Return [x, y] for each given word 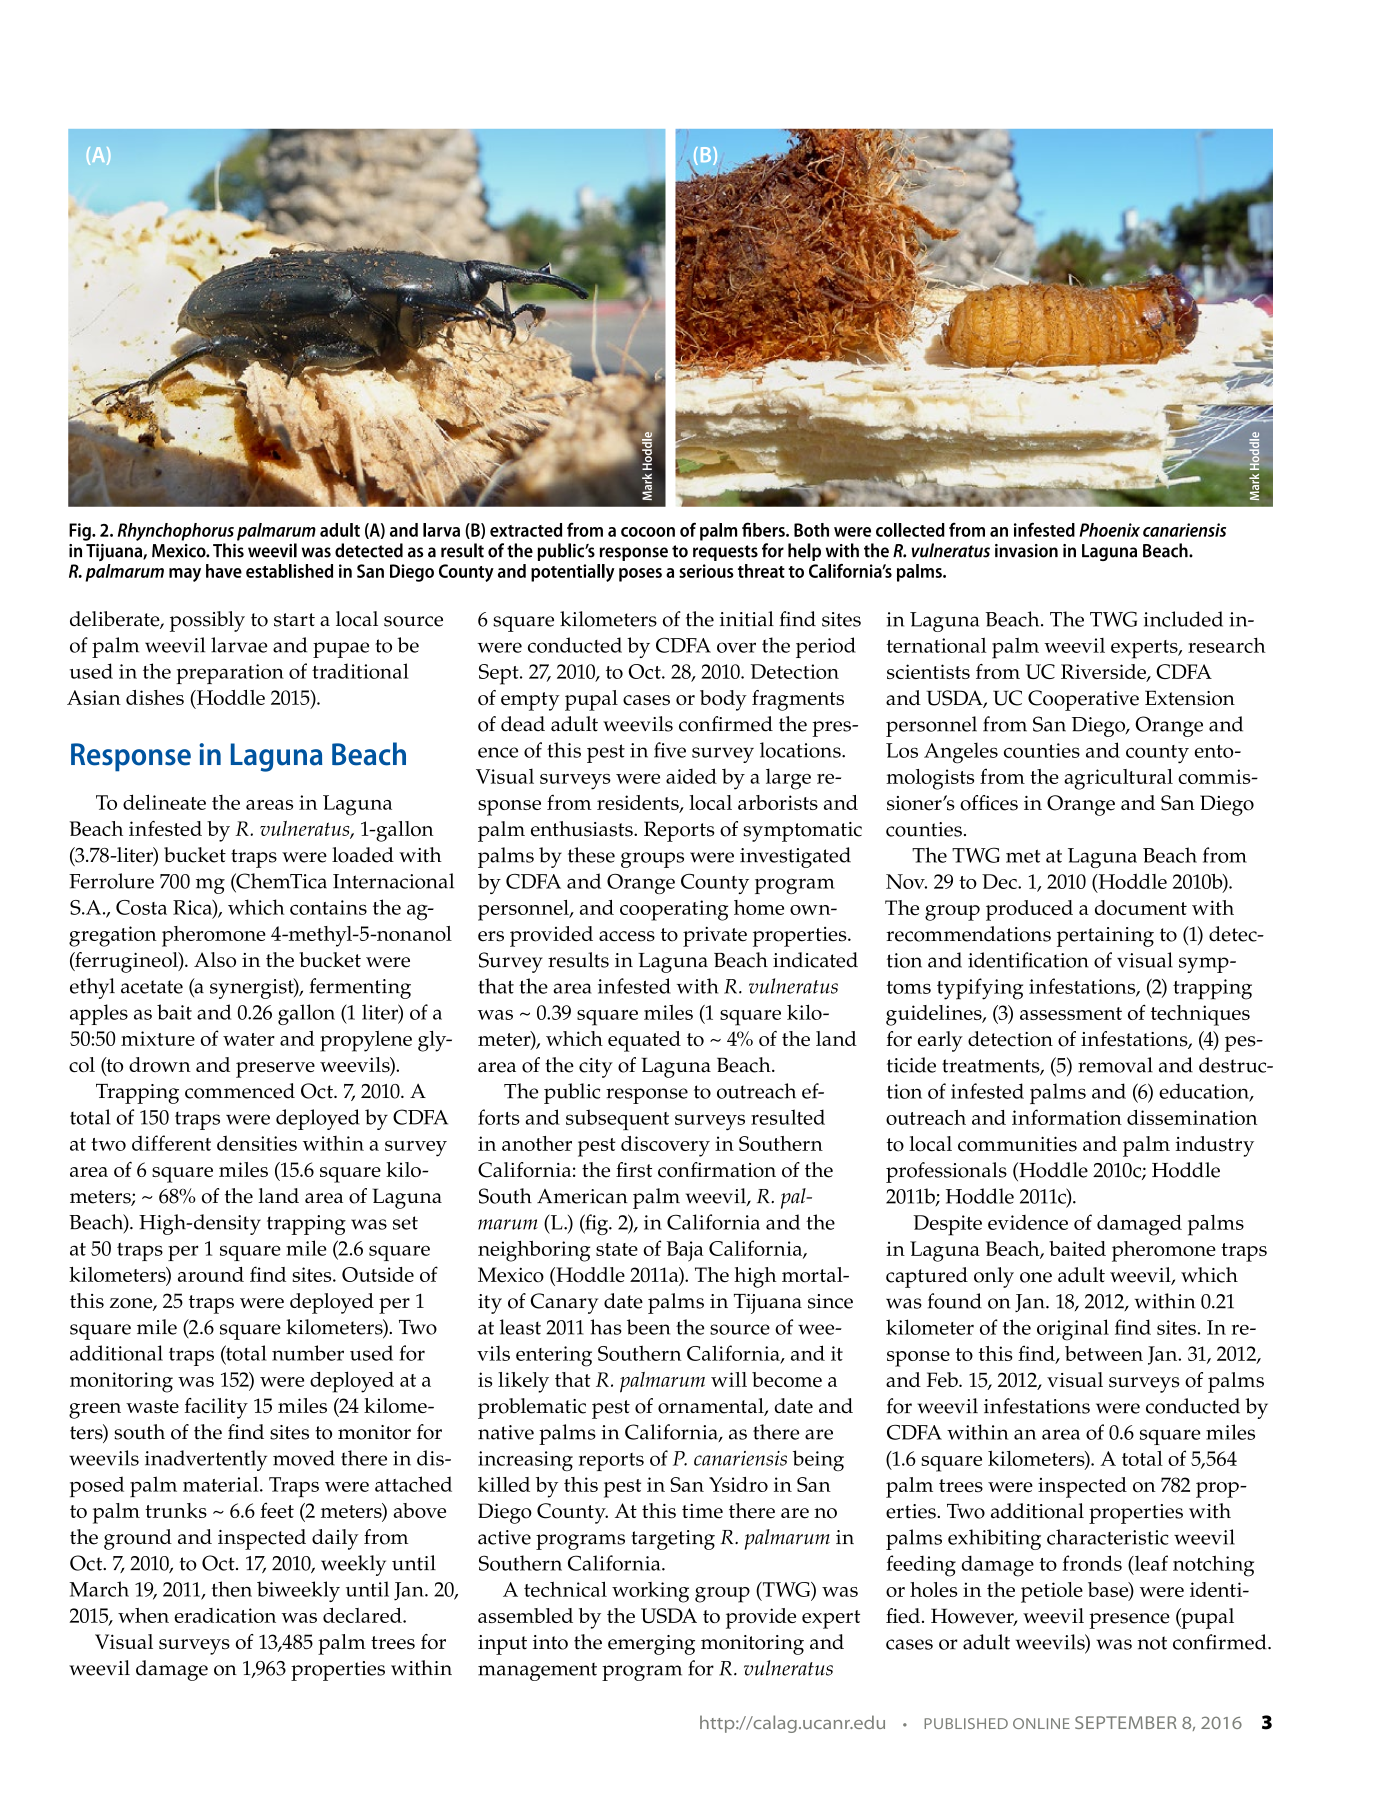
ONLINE [1041, 1723]
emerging [651, 1645]
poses [640, 575]
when [143, 1615]
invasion [1026, 551]
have [224, 571]
